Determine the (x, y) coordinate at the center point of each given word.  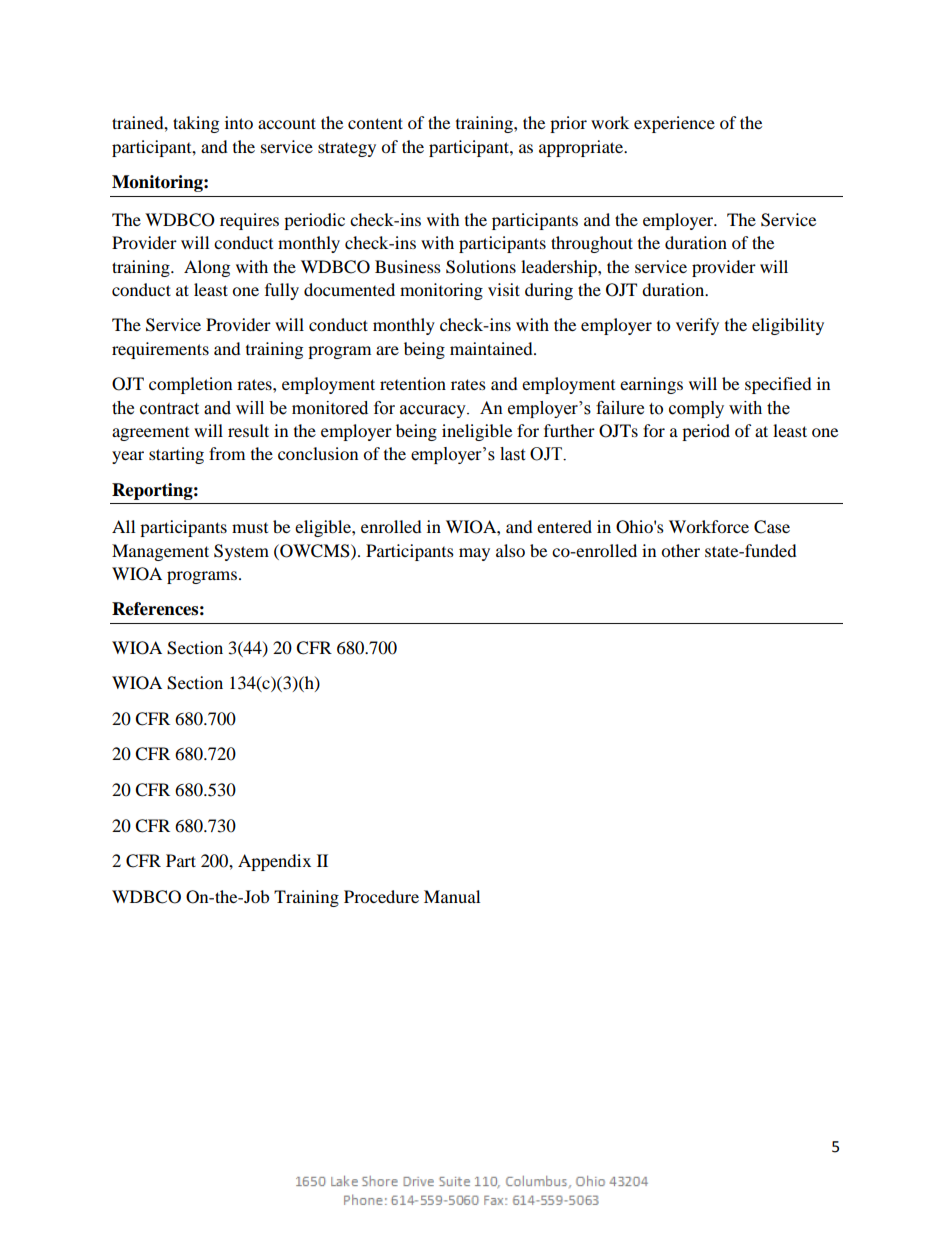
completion (190, 385)
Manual (452, 896)
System (241, 552)
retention (413, 383)
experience (674, 124)
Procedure (381, 896)
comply (696, 409)
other (680, 550)
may (474, 554)
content (375, 123)
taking (196, 124)
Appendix (274, 862)
